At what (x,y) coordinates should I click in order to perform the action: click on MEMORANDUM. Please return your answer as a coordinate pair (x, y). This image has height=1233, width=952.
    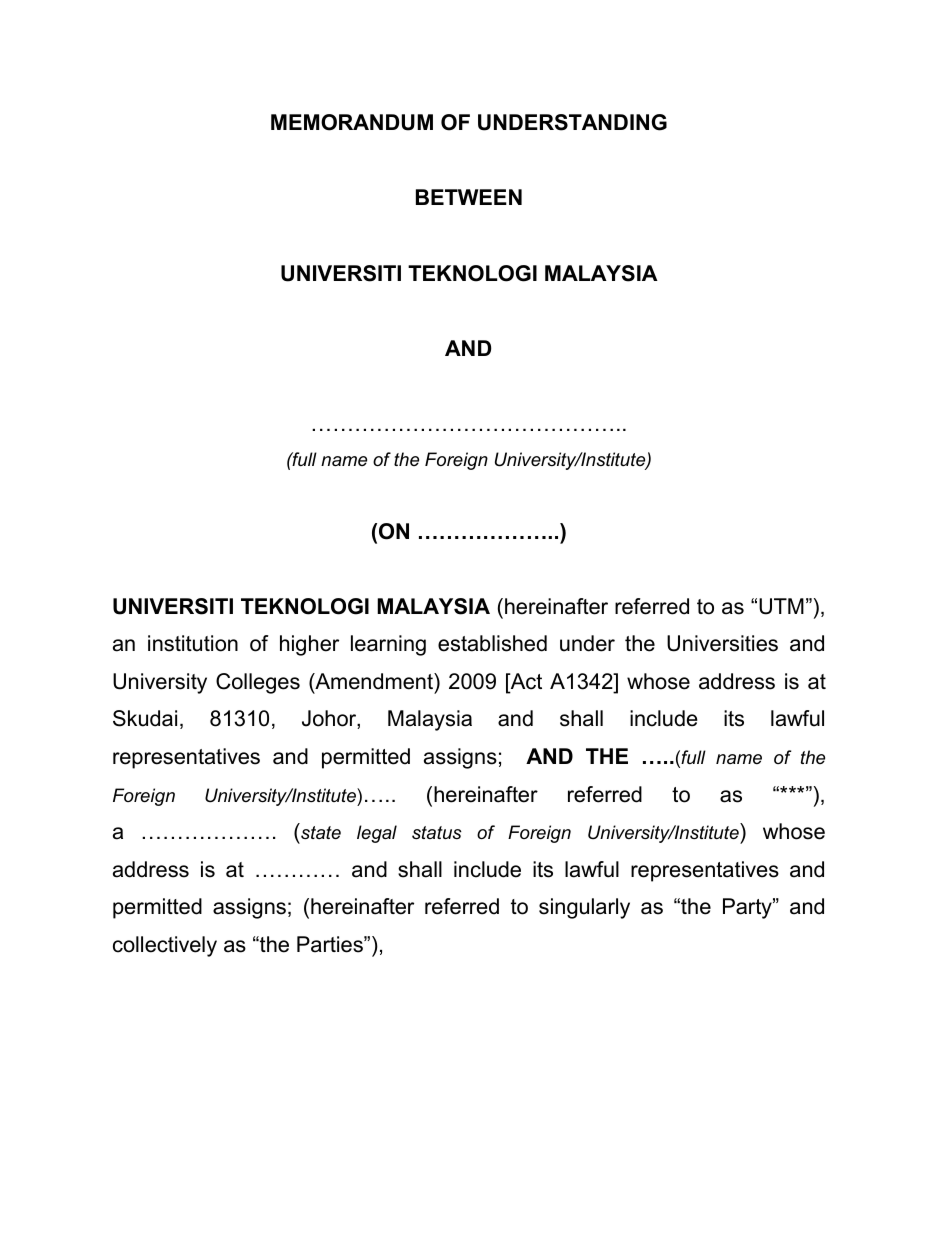
    Looking at the image, I should click on (352, 122).
